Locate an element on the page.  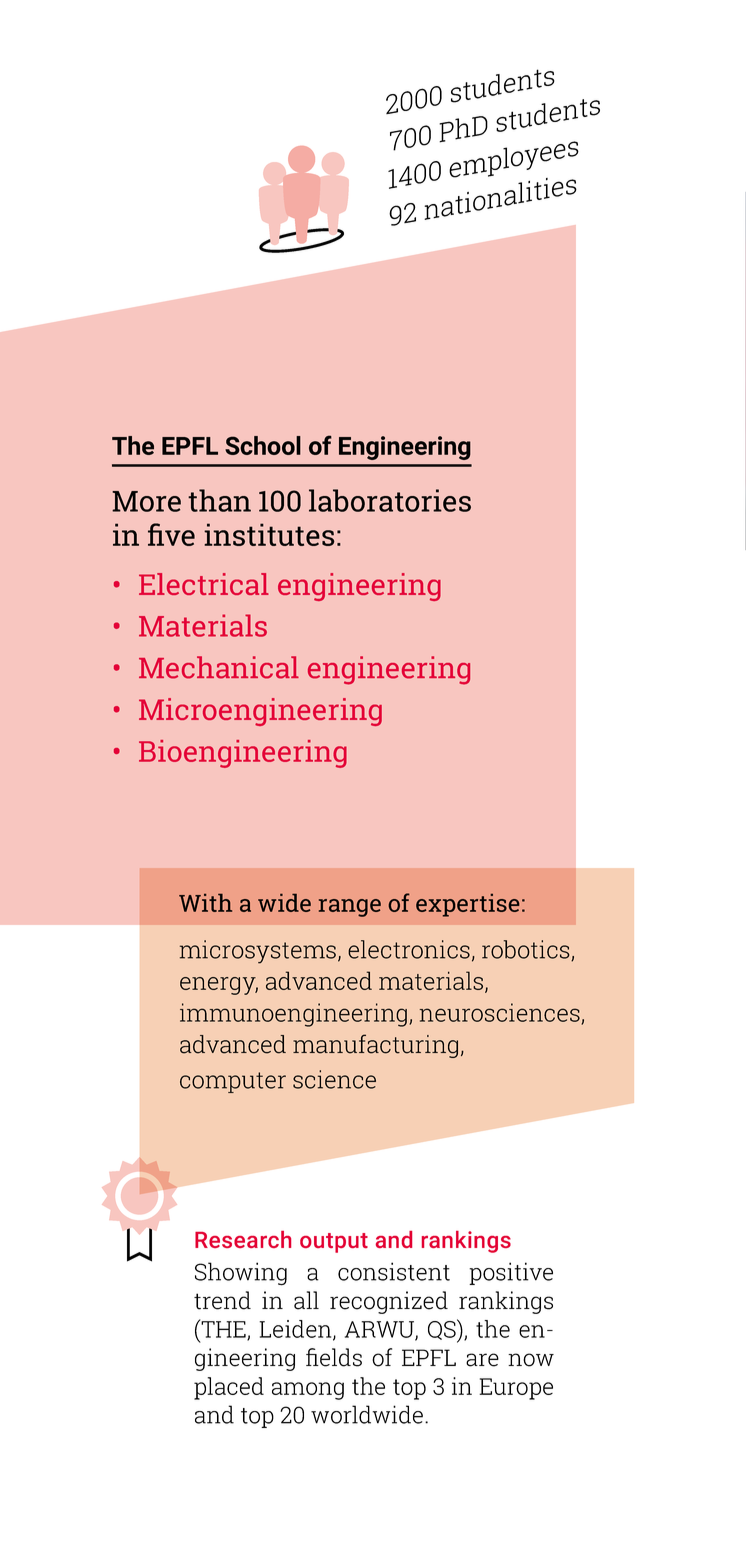
robotics is located at coordinates (527, 950).
